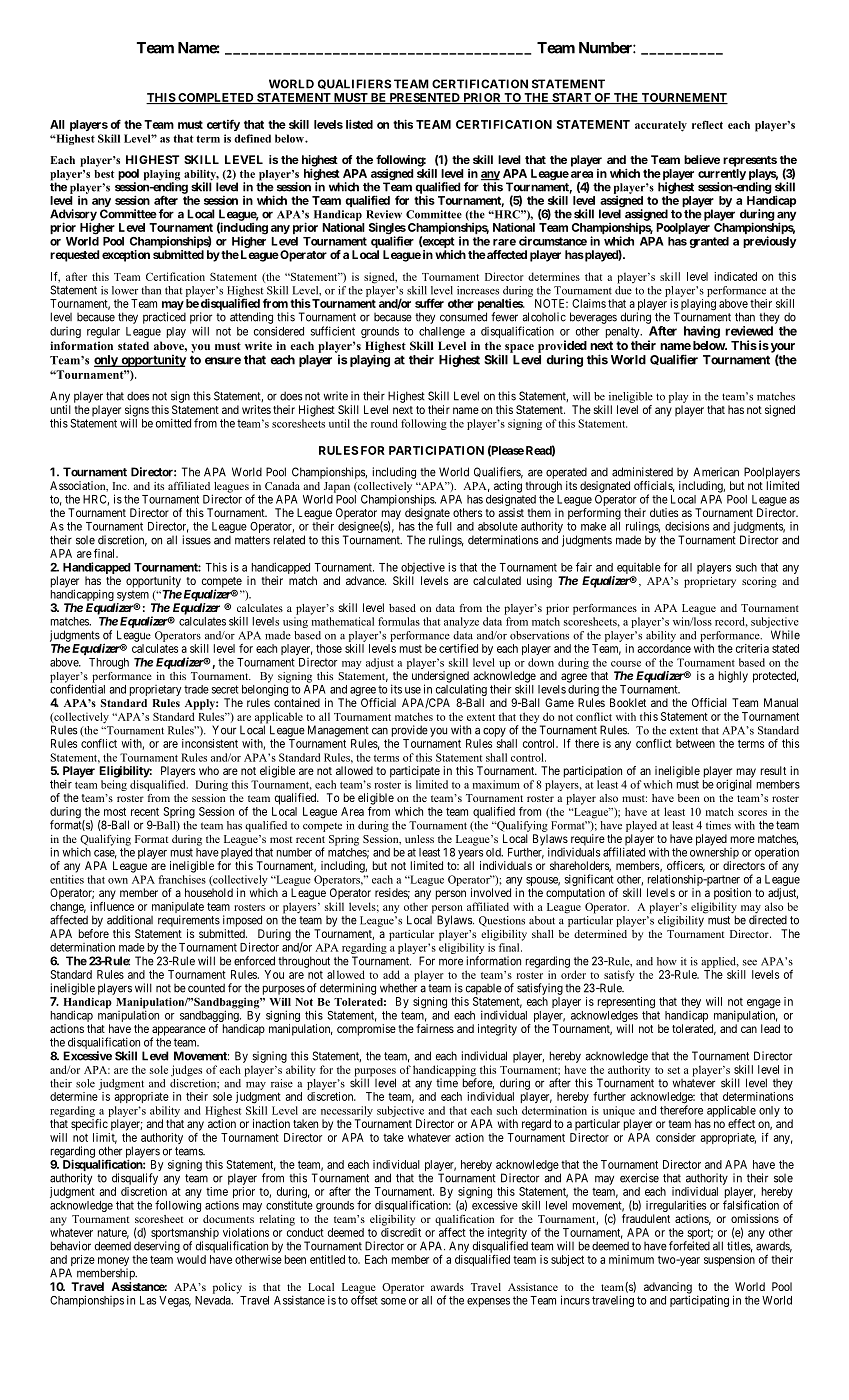 The height and width of the image is (1400, 849). I want to click on highly, so click(733, 677).
